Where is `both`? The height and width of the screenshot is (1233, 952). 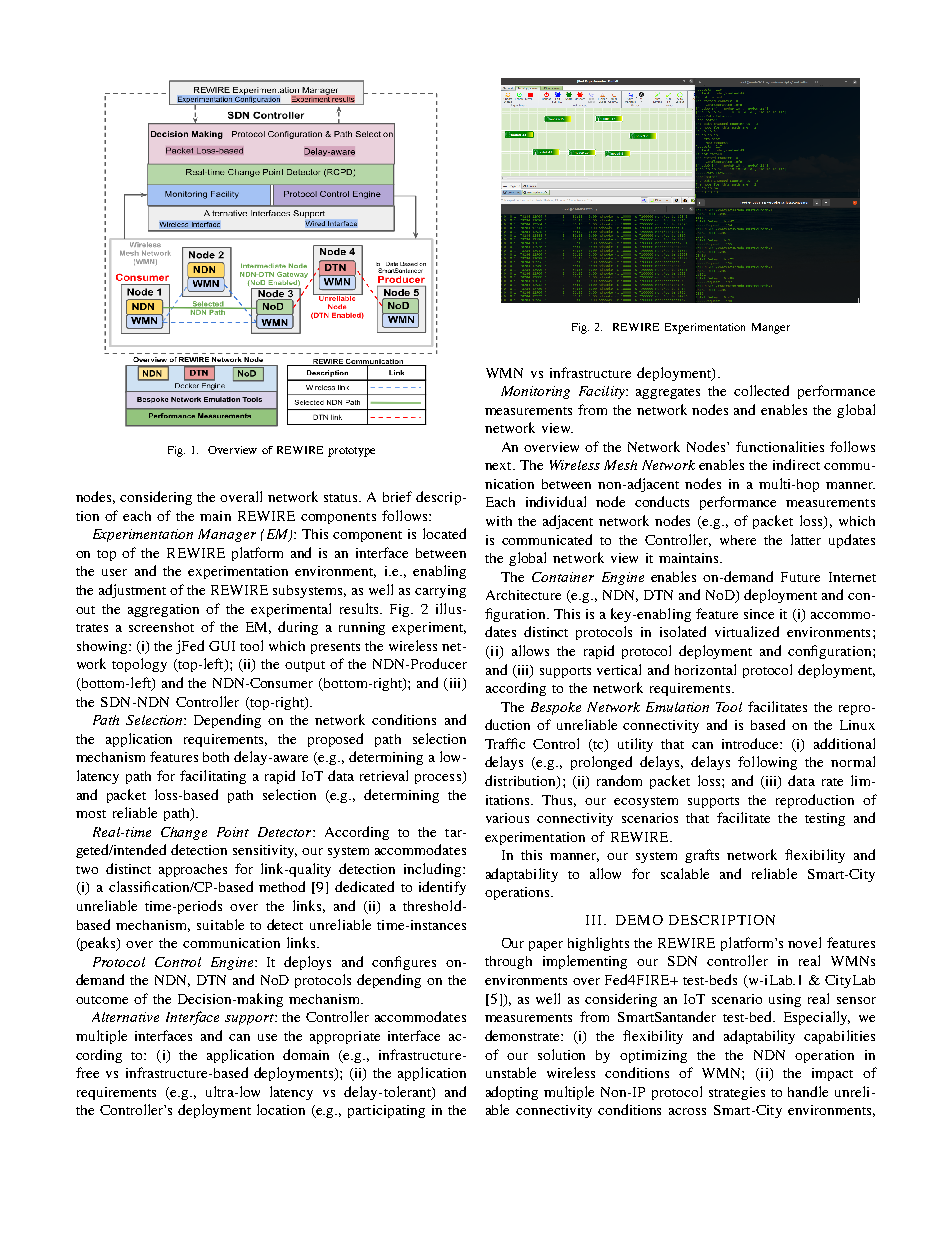
both is located at coordinates (216, 757).
